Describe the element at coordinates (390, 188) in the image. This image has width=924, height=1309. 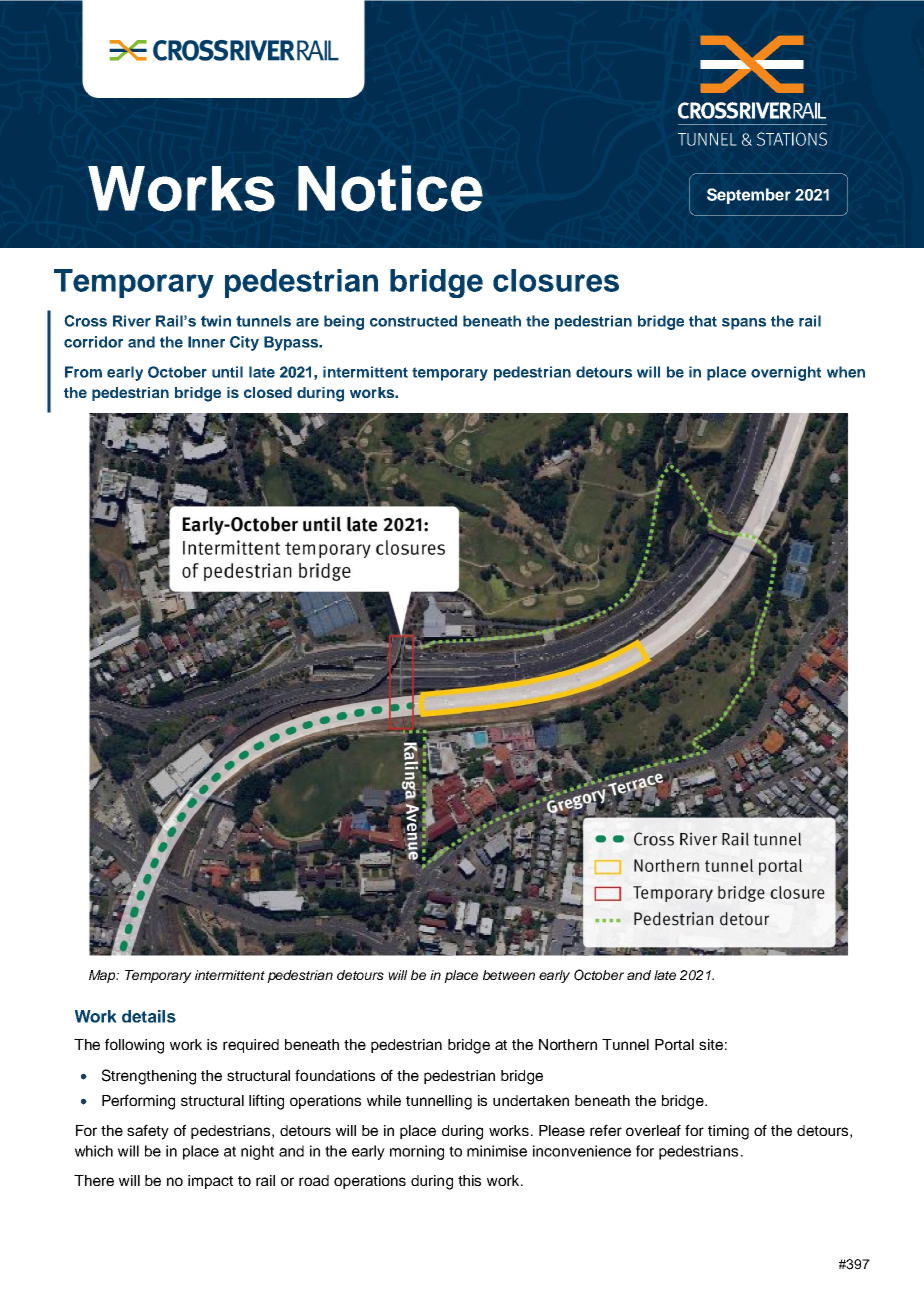
I see `Notice` at that location.
